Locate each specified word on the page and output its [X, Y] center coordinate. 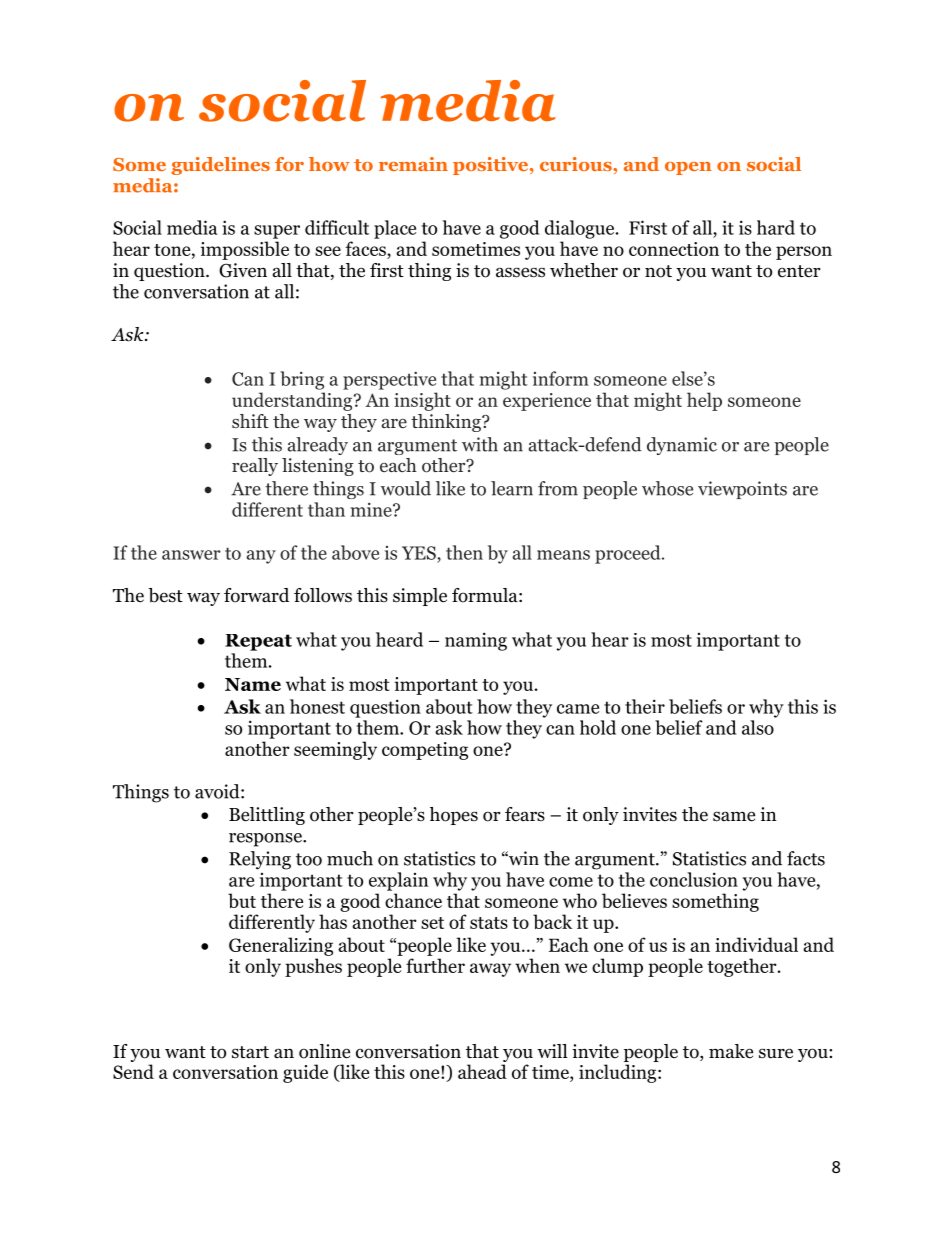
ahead [482, 1071]
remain [413, 164]
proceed [629, 554]
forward [256, 595]
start [250, 1052]
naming [476, 641]
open [688, 168]
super [277, 232]
